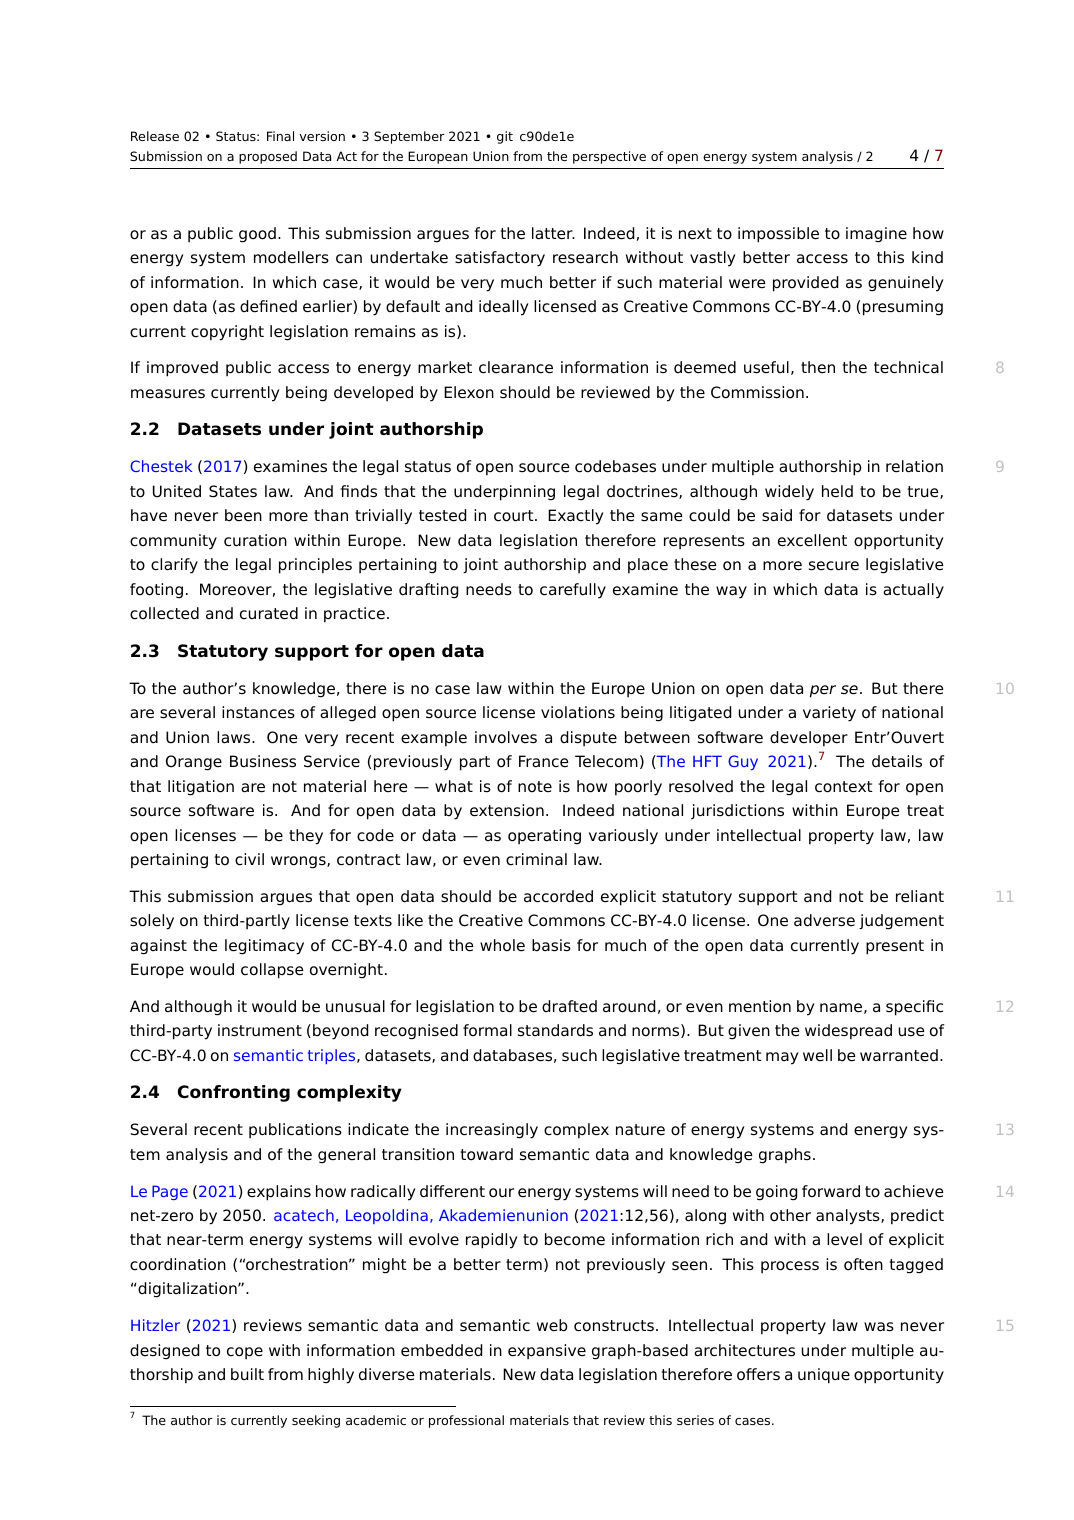 This screenshot has height=1520, width=1074. What do you see at coordinates (535, 787) in the screenshot?
I see `note` at bounding box center [535, 787].
